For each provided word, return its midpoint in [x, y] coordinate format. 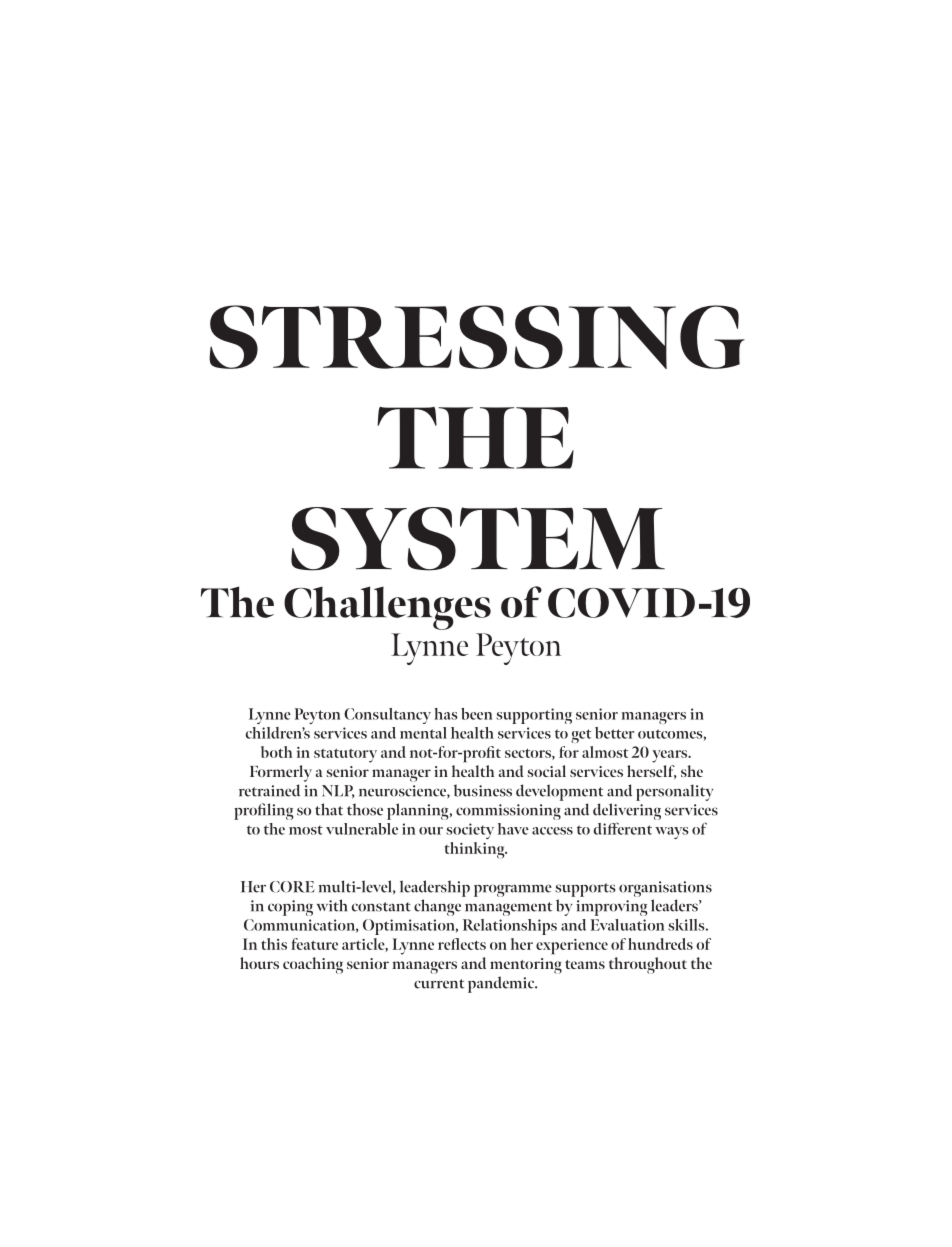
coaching [313, 965]
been [476, 714]
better [615, 733]
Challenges [387, 608]
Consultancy [387, 716]
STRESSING [477, 337]
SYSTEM [478, 539]
